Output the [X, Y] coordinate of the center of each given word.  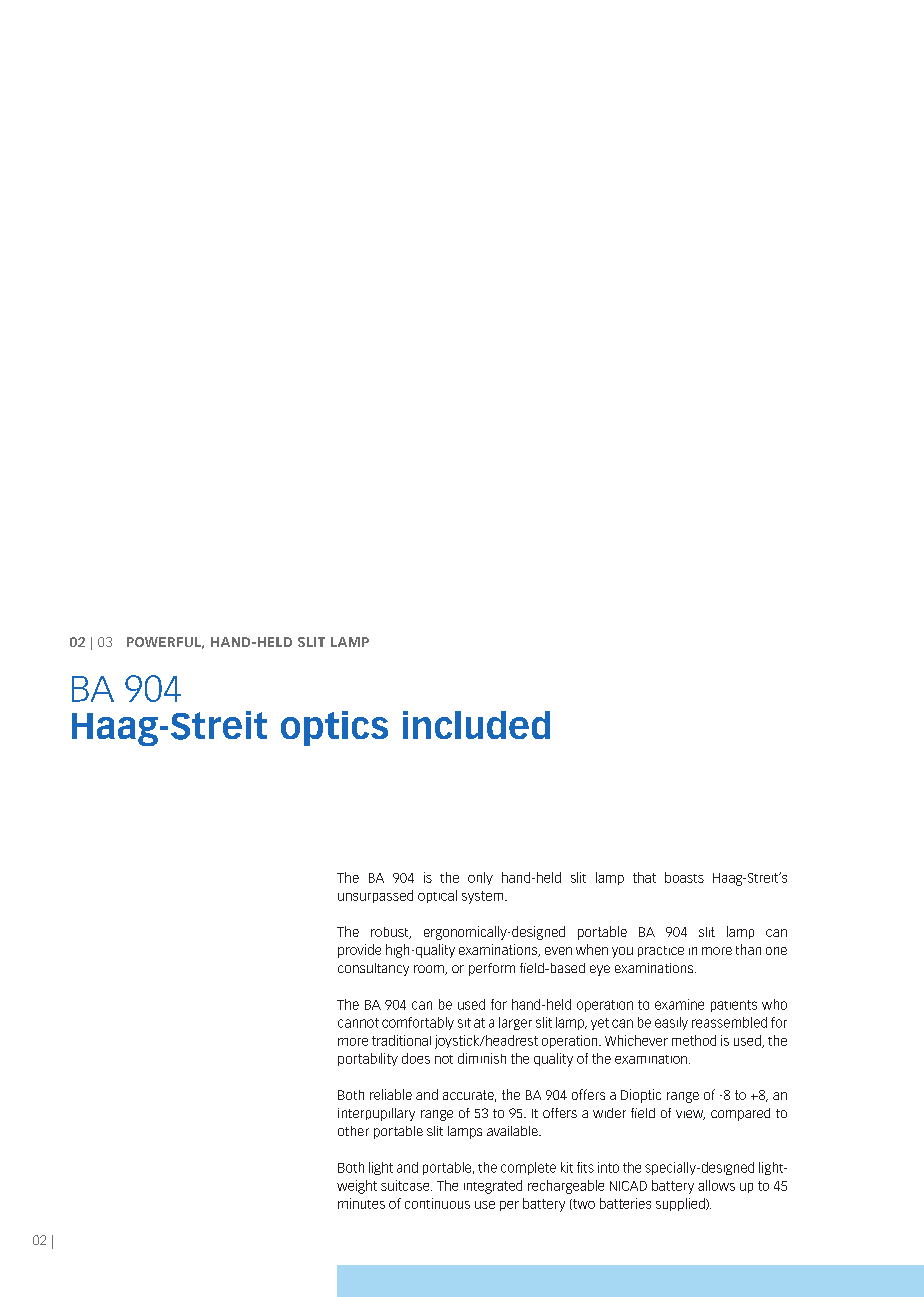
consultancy [373, 969]
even [558, 951]
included [476, 725]
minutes [361, 1203]
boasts [684, 877]
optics [334, 728]
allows [716, 1185]
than [748, 949]
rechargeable [566, 1187]
